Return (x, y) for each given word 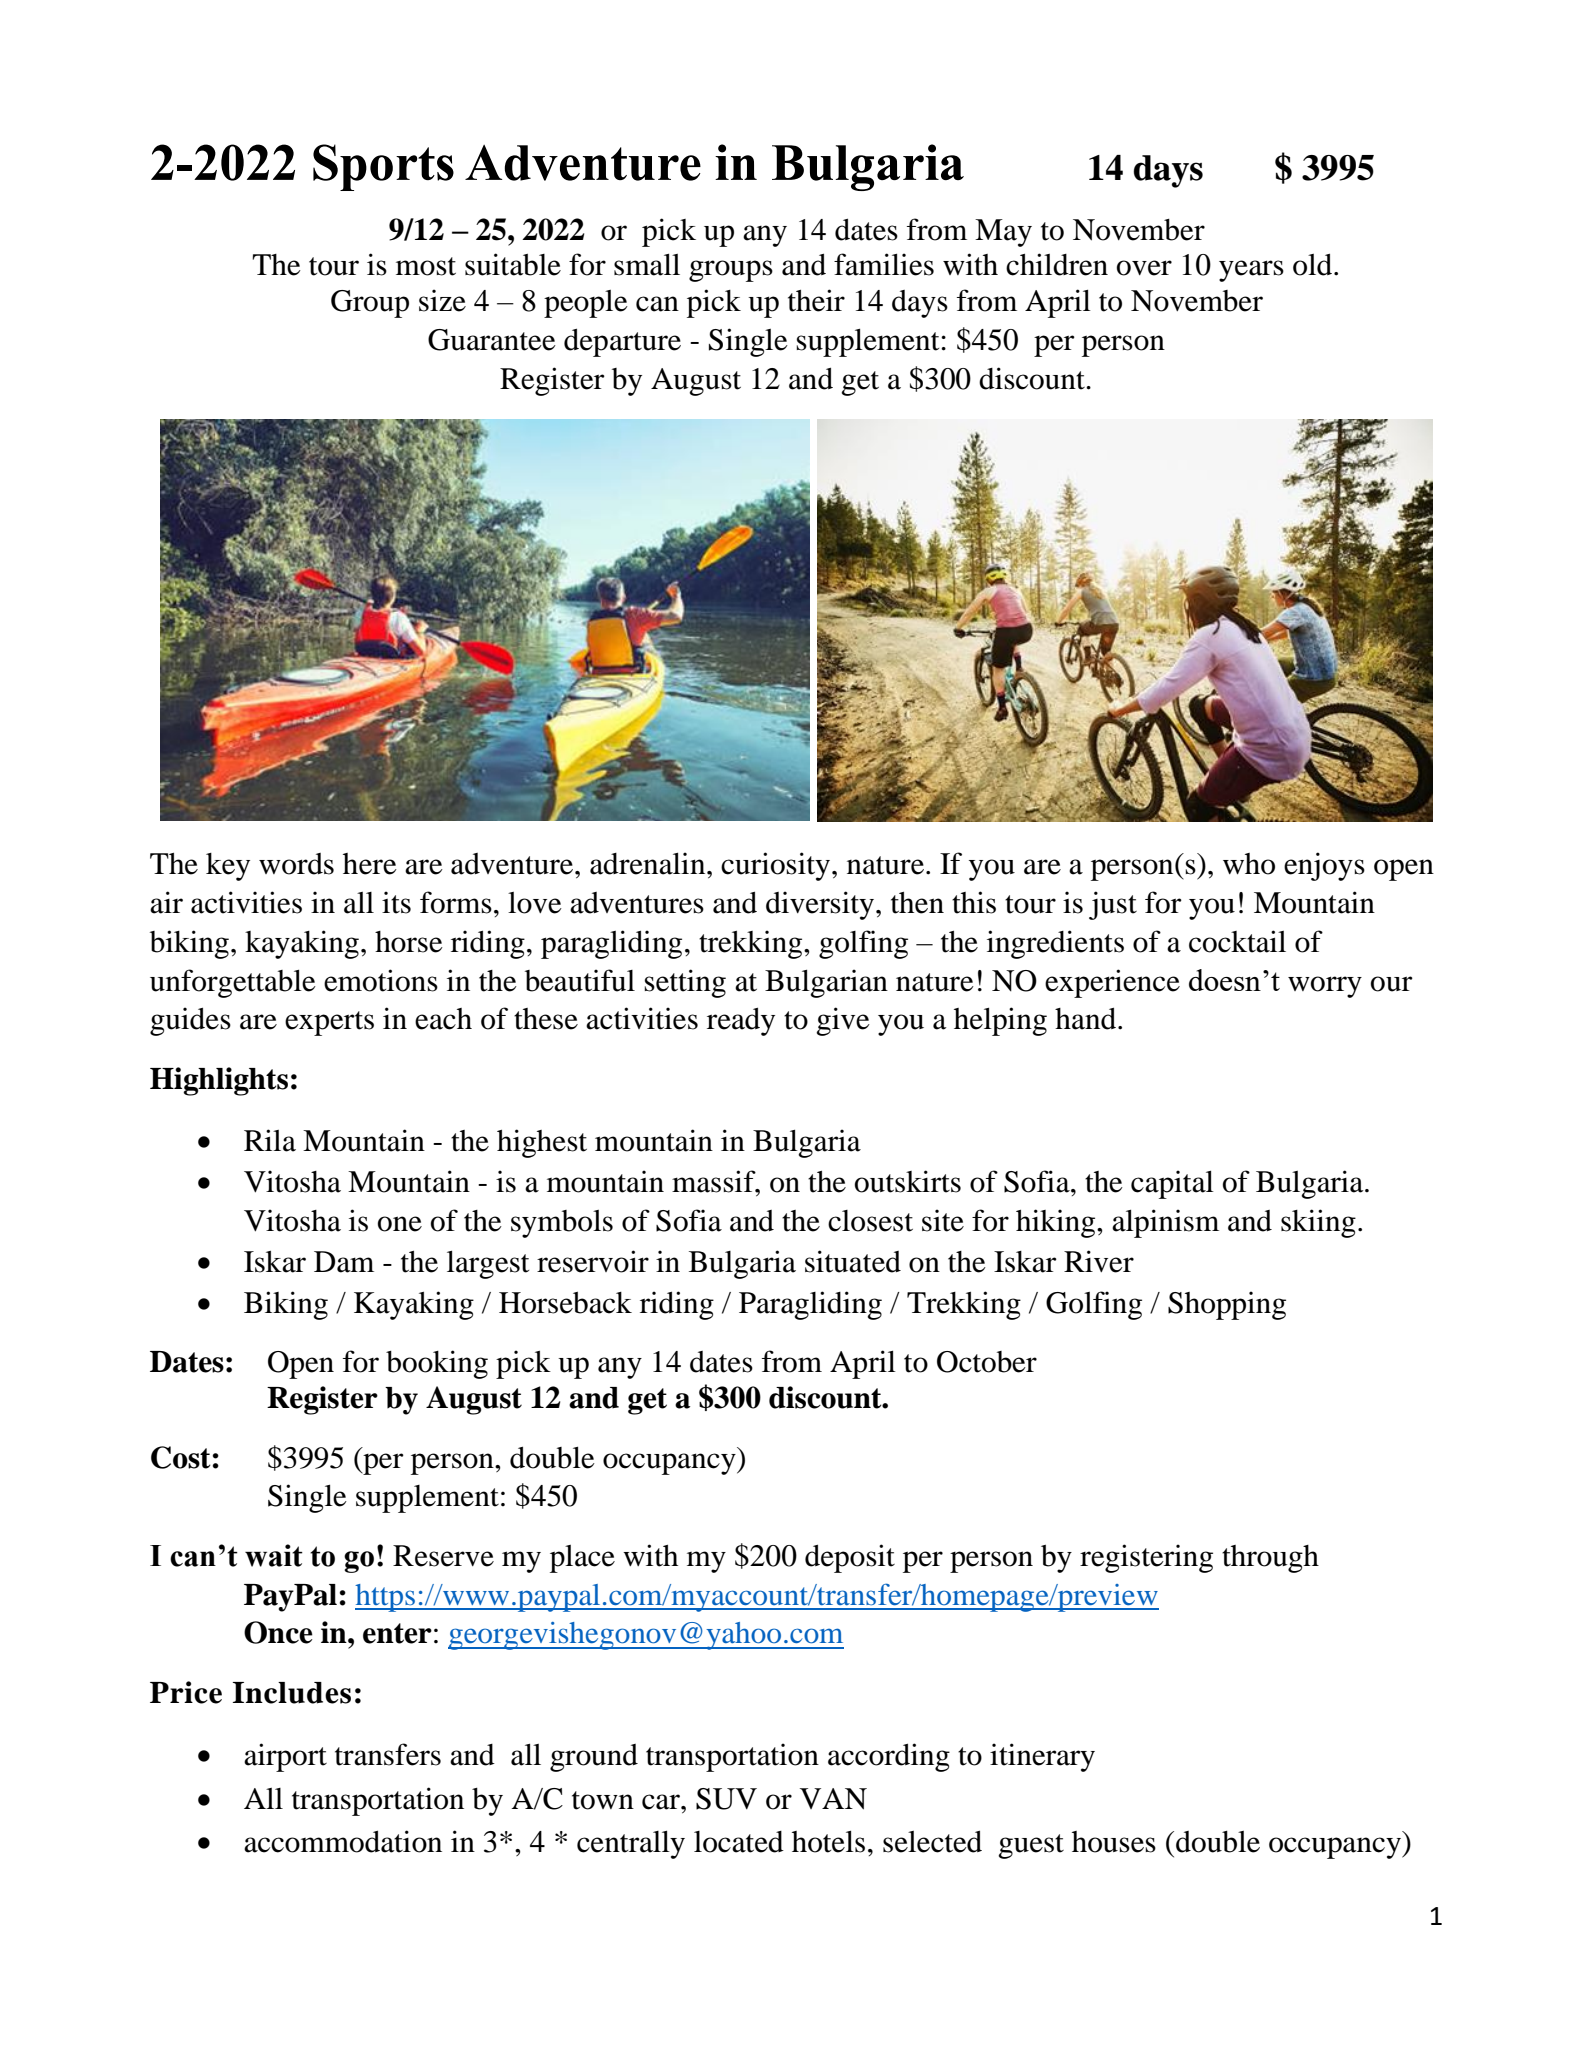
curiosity (777, 866)
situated (853, 1261)
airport (285, 1757)
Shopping (1227, 1305)
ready (741, 1021)
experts (329, 1023)
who (1249, 864)
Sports (383, 167)
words (296, 864)
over (1144, 268)
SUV (726, 1799)
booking (437, 1364)
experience (1112, 983)
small (647, 265)
